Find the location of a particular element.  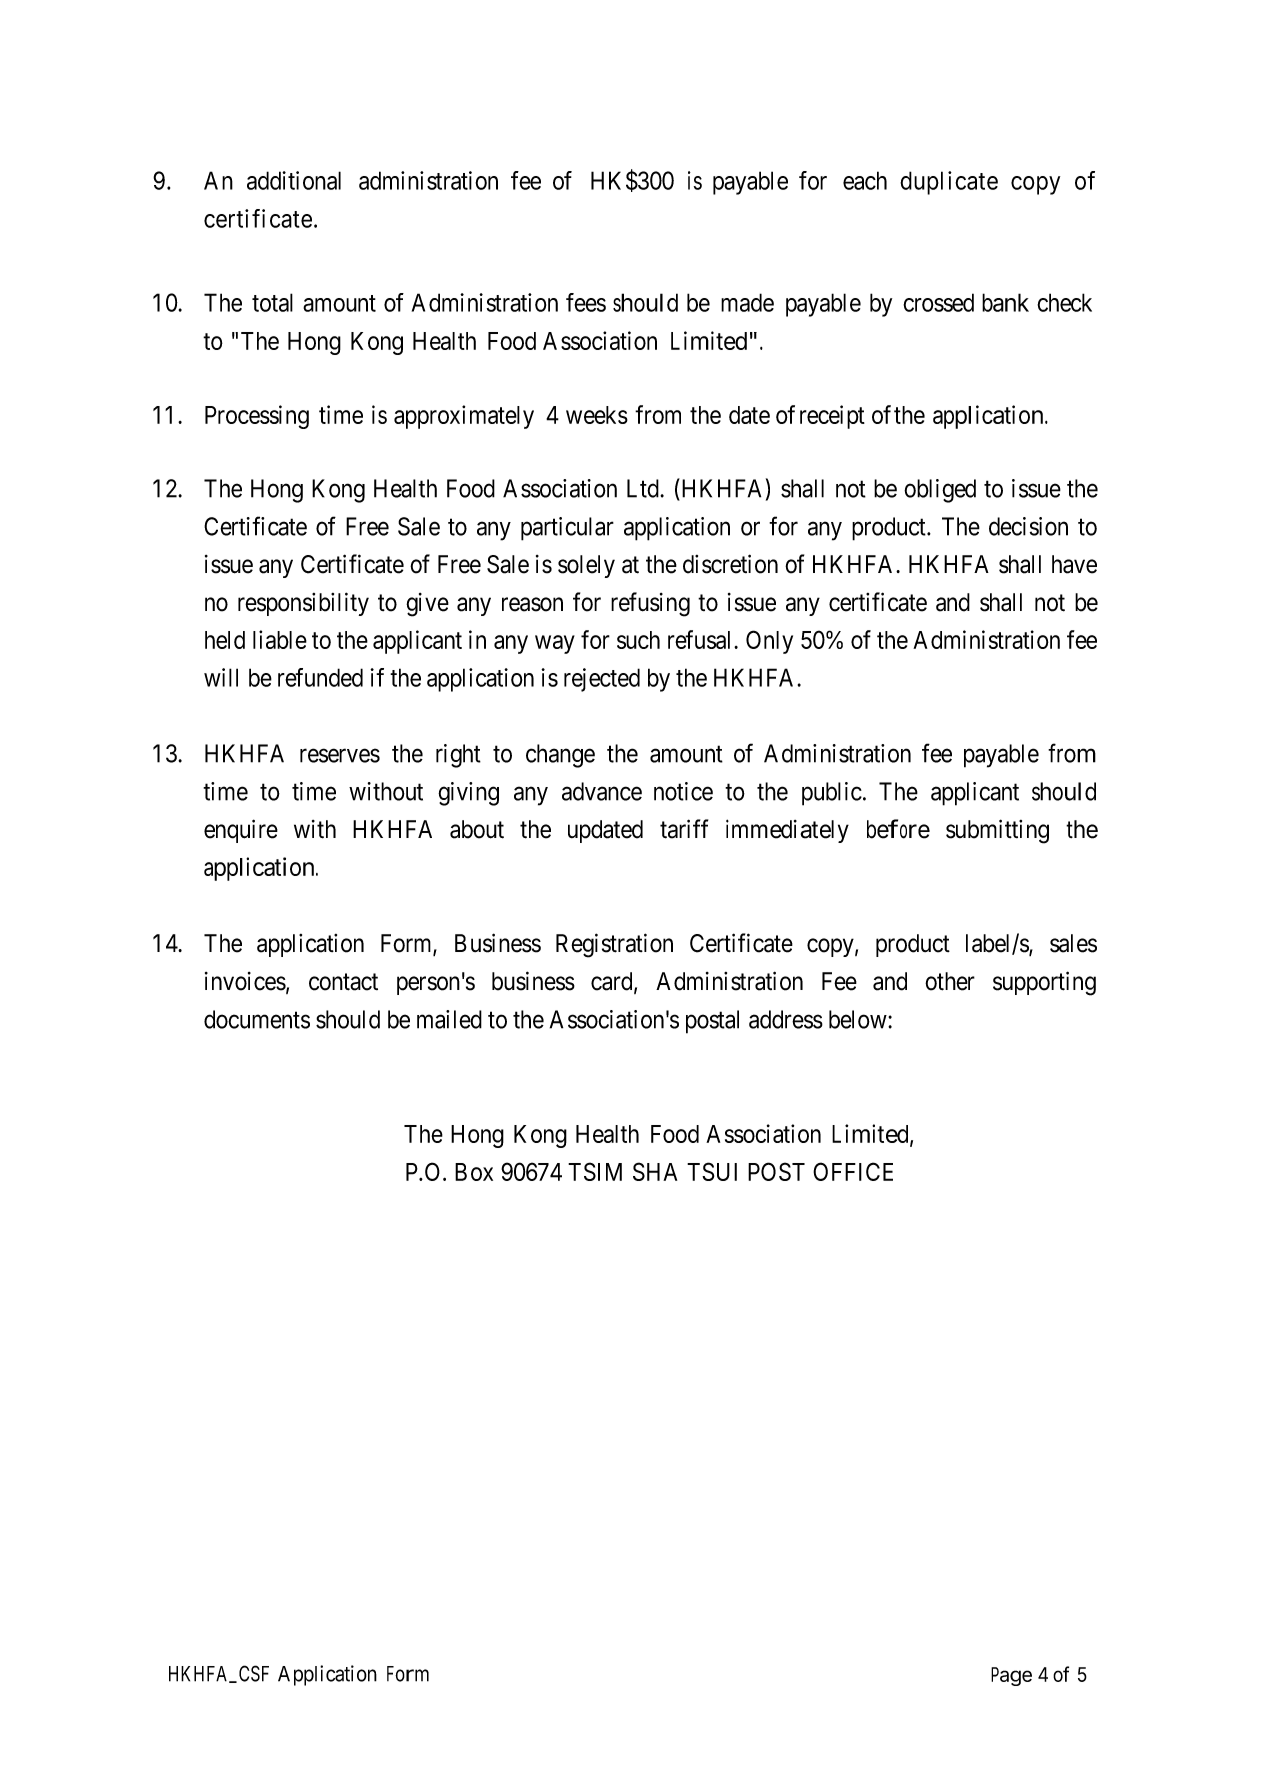

submitting is located at coordinates (997, 831).
